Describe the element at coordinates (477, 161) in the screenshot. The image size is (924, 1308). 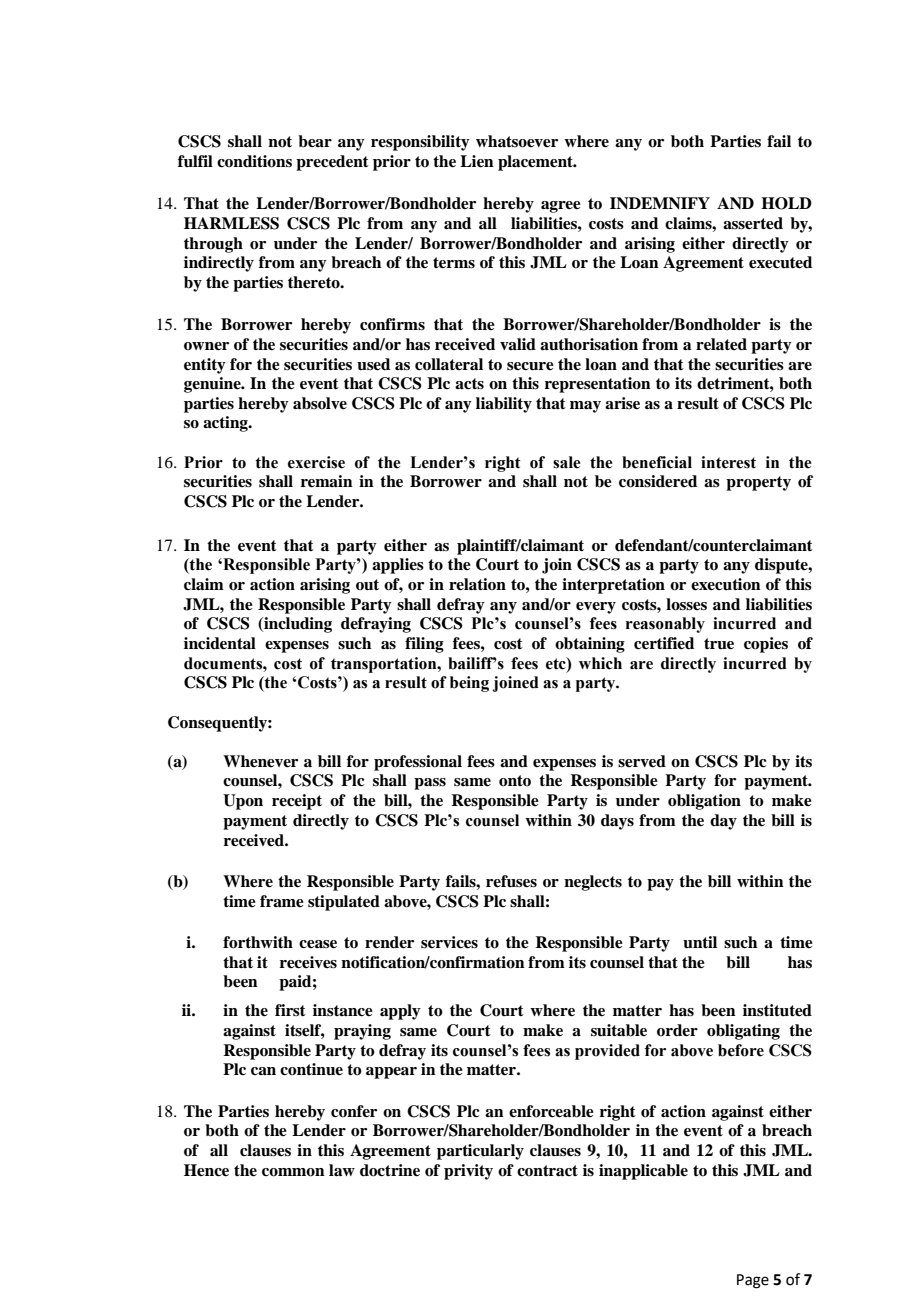
I see `Lien` at that location.
